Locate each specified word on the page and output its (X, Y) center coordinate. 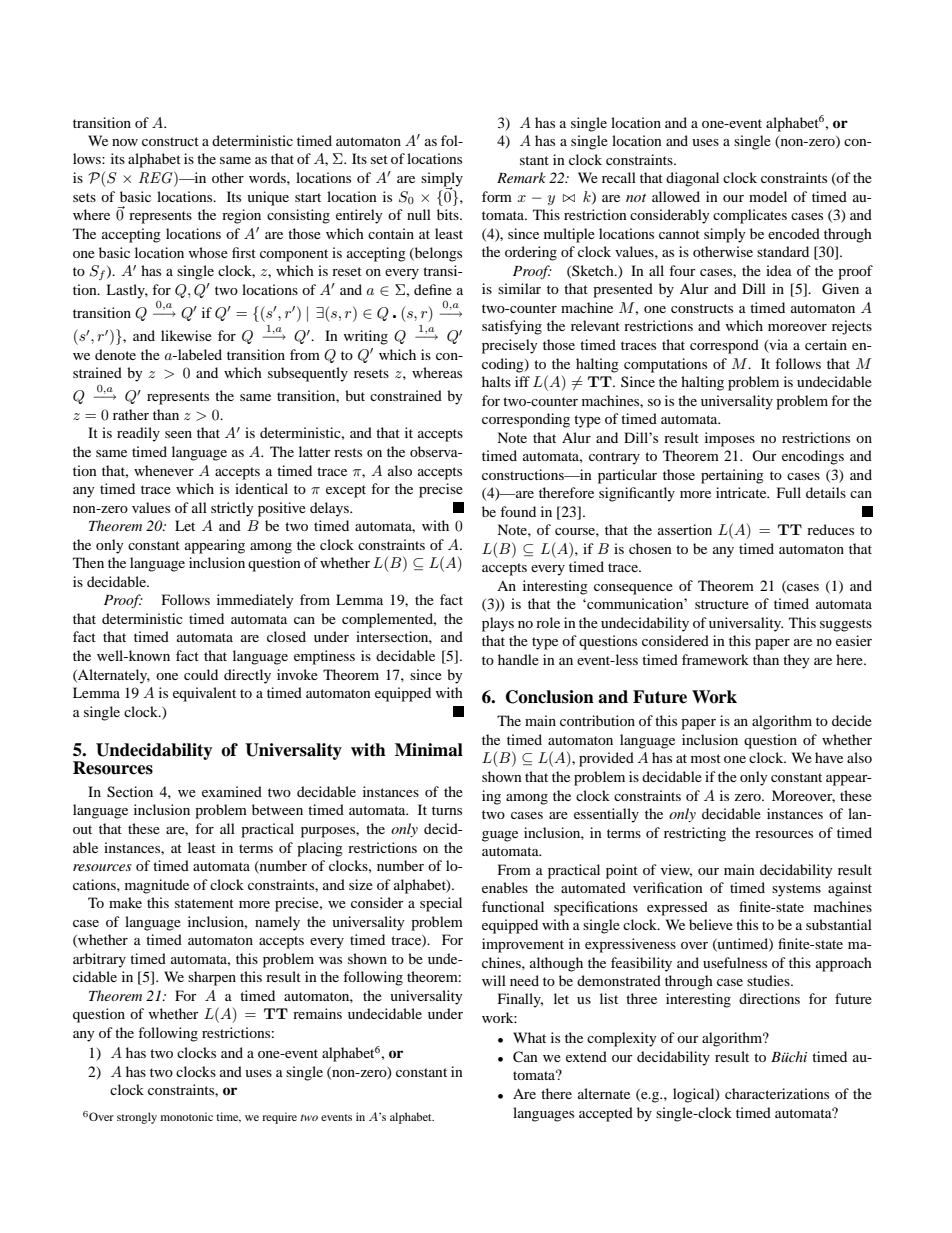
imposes (730, 439)
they (796, 661)
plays (498, 624)
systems (796, 890)
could (201, 674)
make (125, 902)
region (241, 216)
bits (449, 214)
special (441, 904)
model (768, 196)
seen (178, 434)
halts (496, 381)
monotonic (187, 1116)
